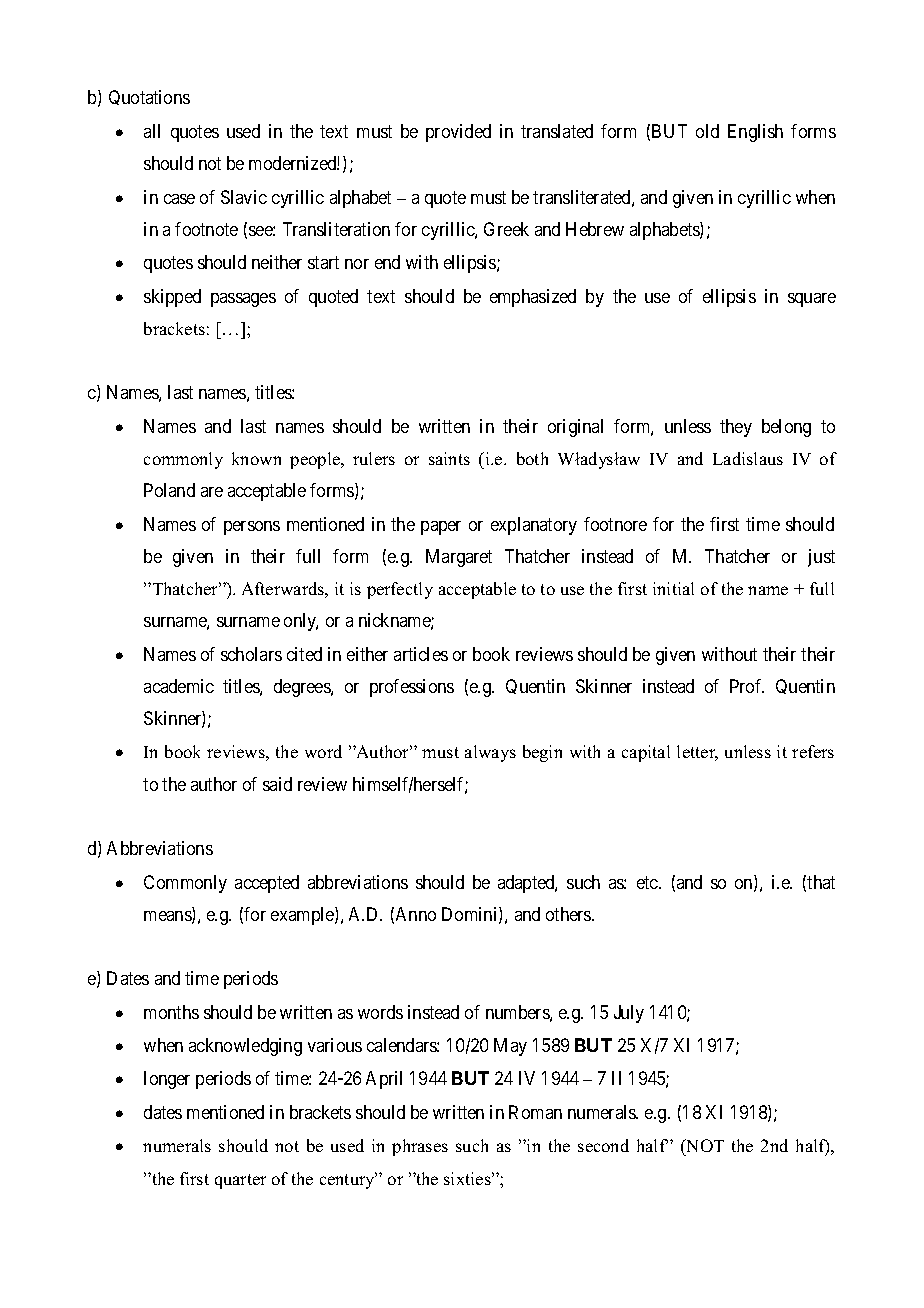  I want to click on English, so click(755, 133).
